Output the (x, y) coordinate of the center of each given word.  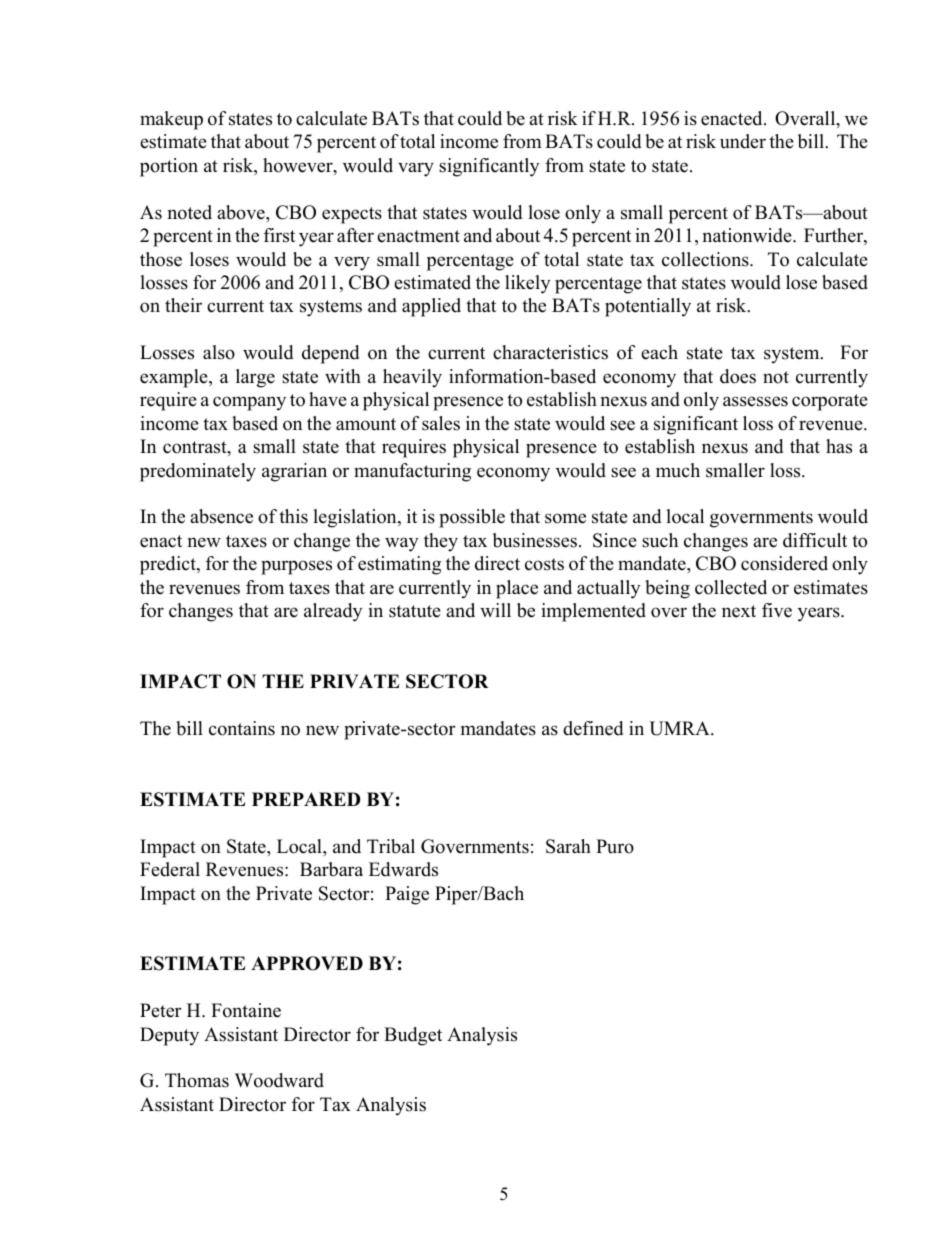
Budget (413, 1036)
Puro (615, 846)
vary (416, 169)
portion (169, 167)
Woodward (279, 1080)
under (743, 141)
